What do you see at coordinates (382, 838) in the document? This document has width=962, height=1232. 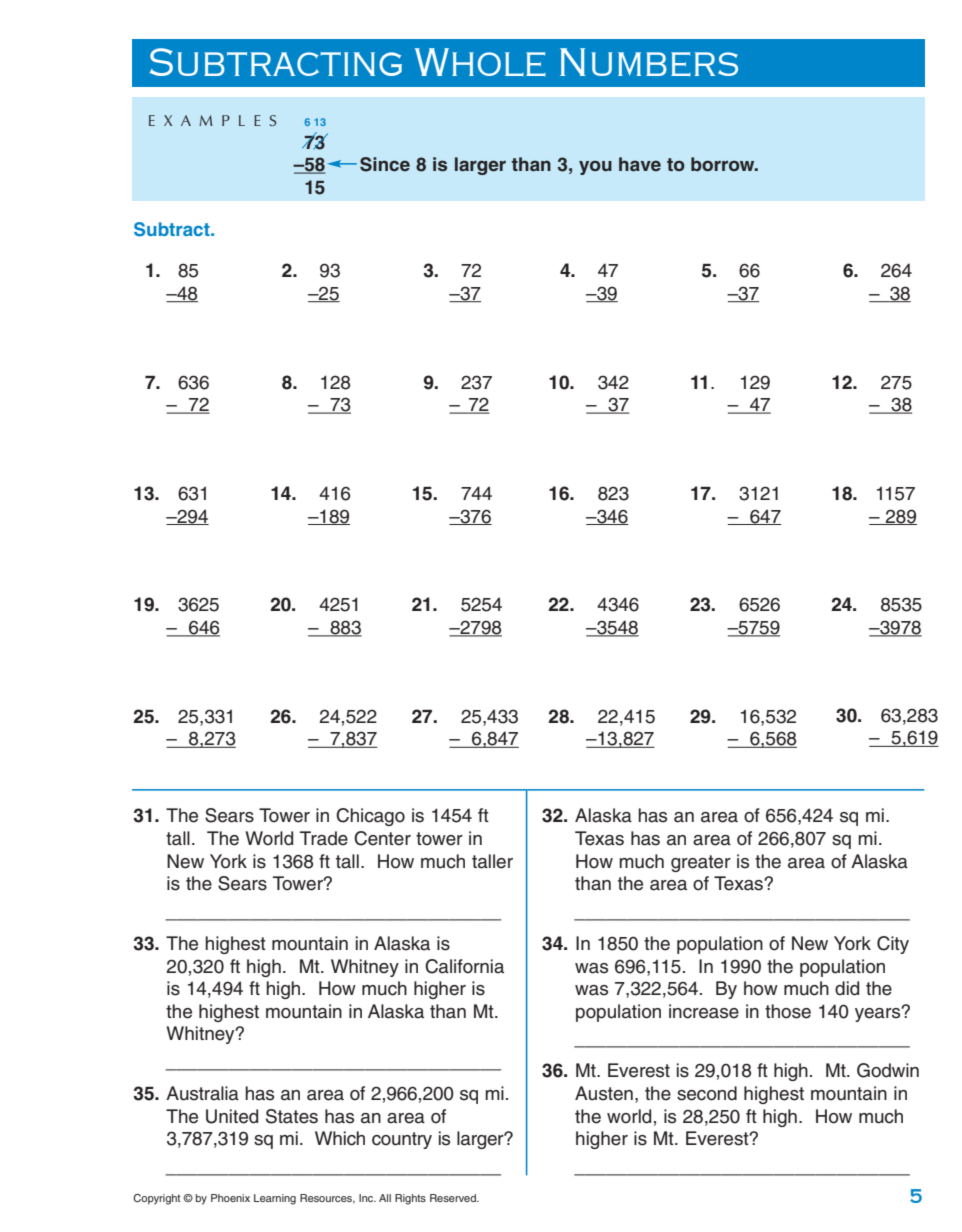 I see `Center` at bounding box center [382, 838].
